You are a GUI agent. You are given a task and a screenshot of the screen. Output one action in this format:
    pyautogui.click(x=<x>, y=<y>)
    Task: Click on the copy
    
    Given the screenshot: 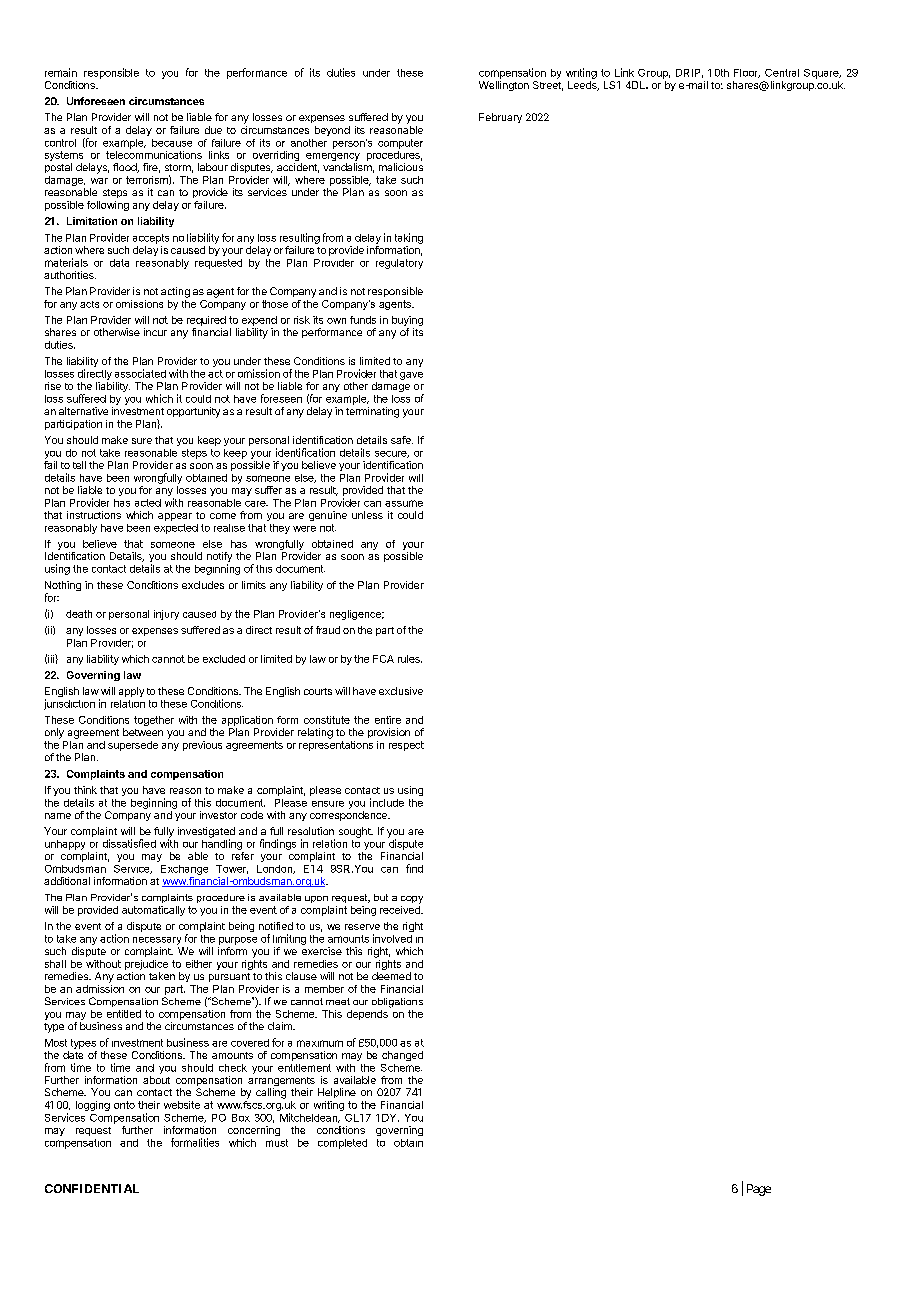 What is the action you would take?
    pyautogui.click(x=412, y=900)
